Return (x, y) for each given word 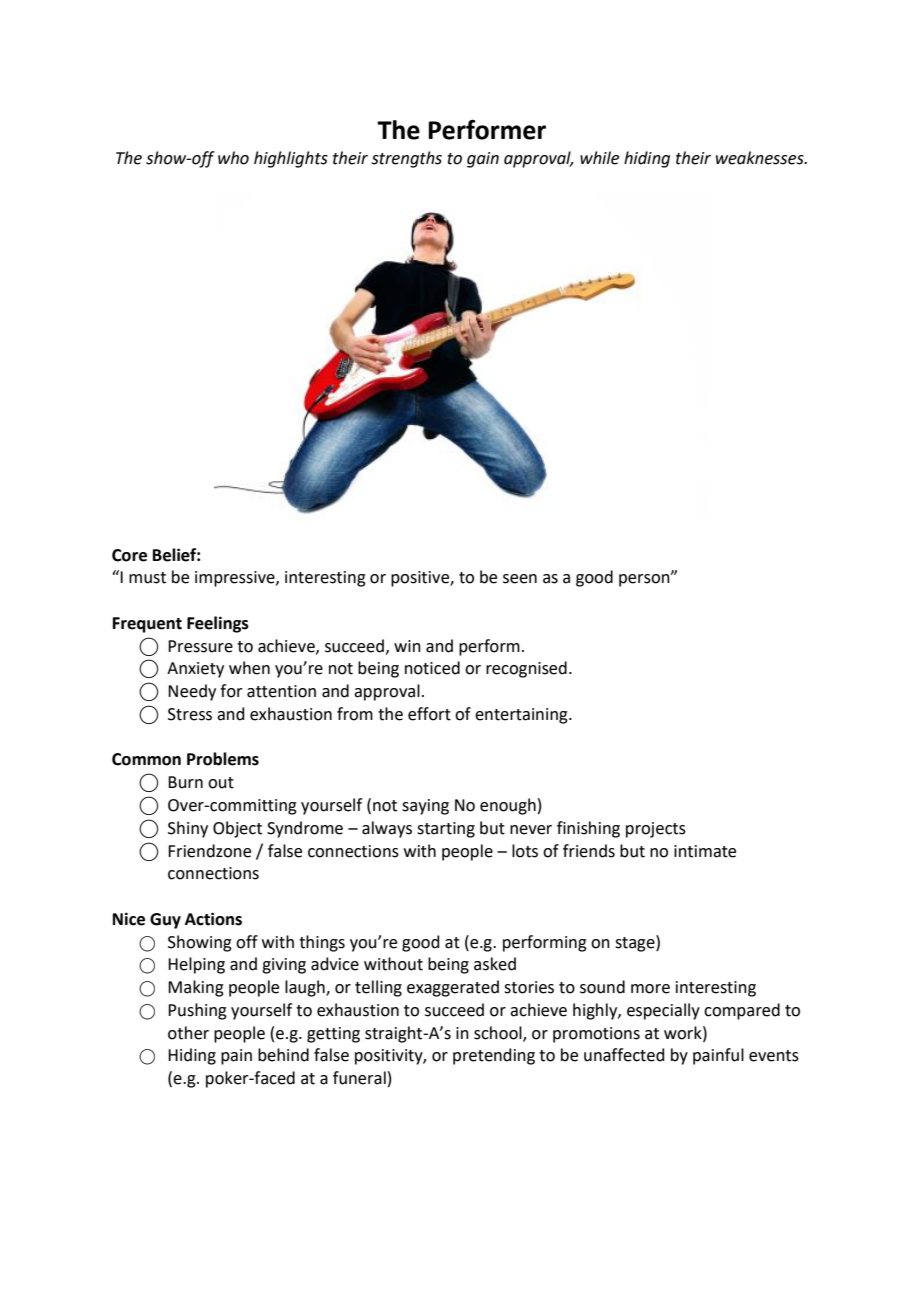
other (188, 1033)
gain (483, 160)
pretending (494, 1056)
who (233, 158)
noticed (432, 668)
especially (663, 1011)
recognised (526, 669)
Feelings (218, 624)
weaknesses (761, 158)
